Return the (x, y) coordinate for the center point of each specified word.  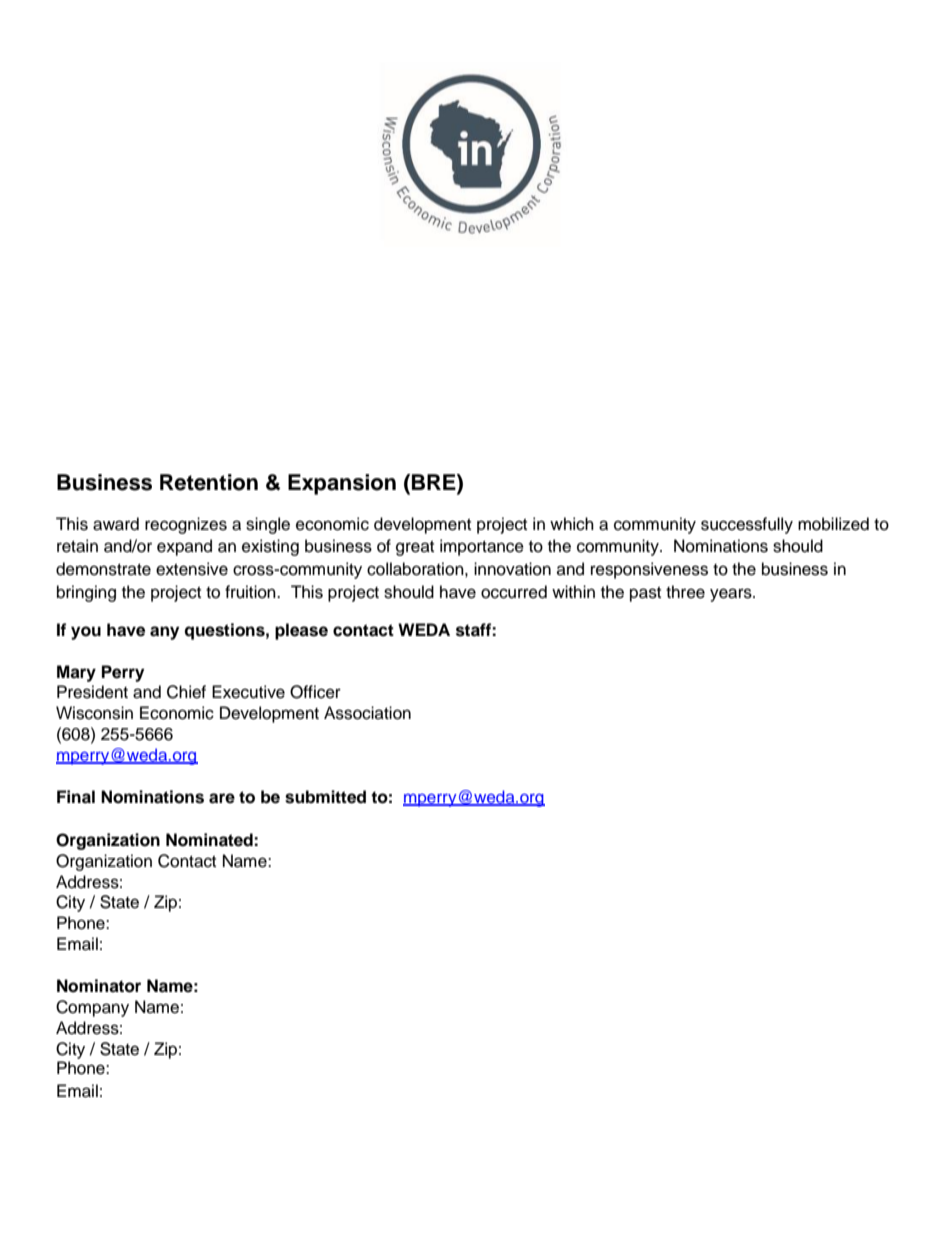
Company (92, 1008)
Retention (209, 482)
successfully (747, 525)
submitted (325, 797)
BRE (435, 482)
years (732, 595)
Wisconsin (94, 713)
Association (367, 713)
